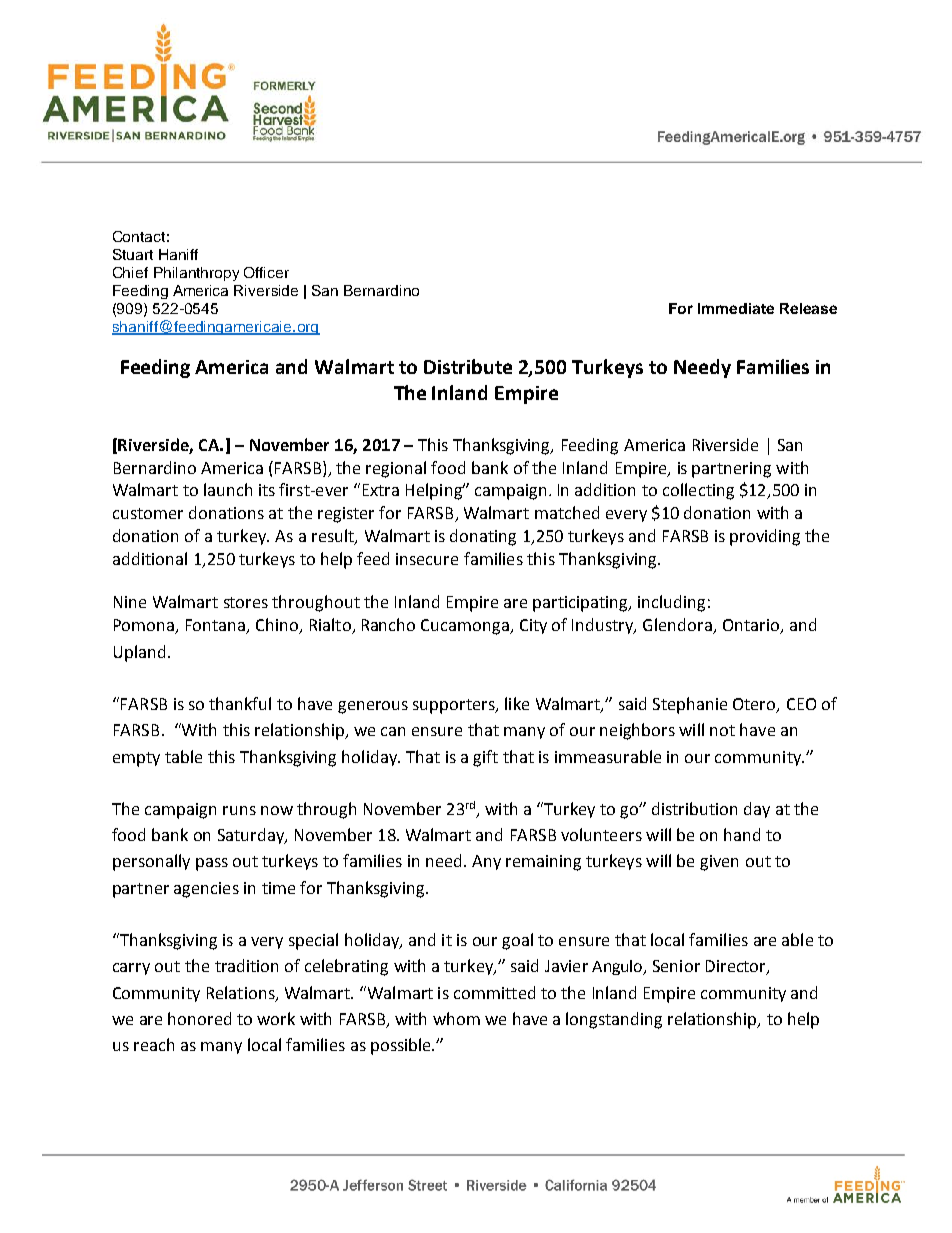  What do you see at coordinates (736, 308) in the document?
I see `Immediate` at bounding box center [736, 308].
